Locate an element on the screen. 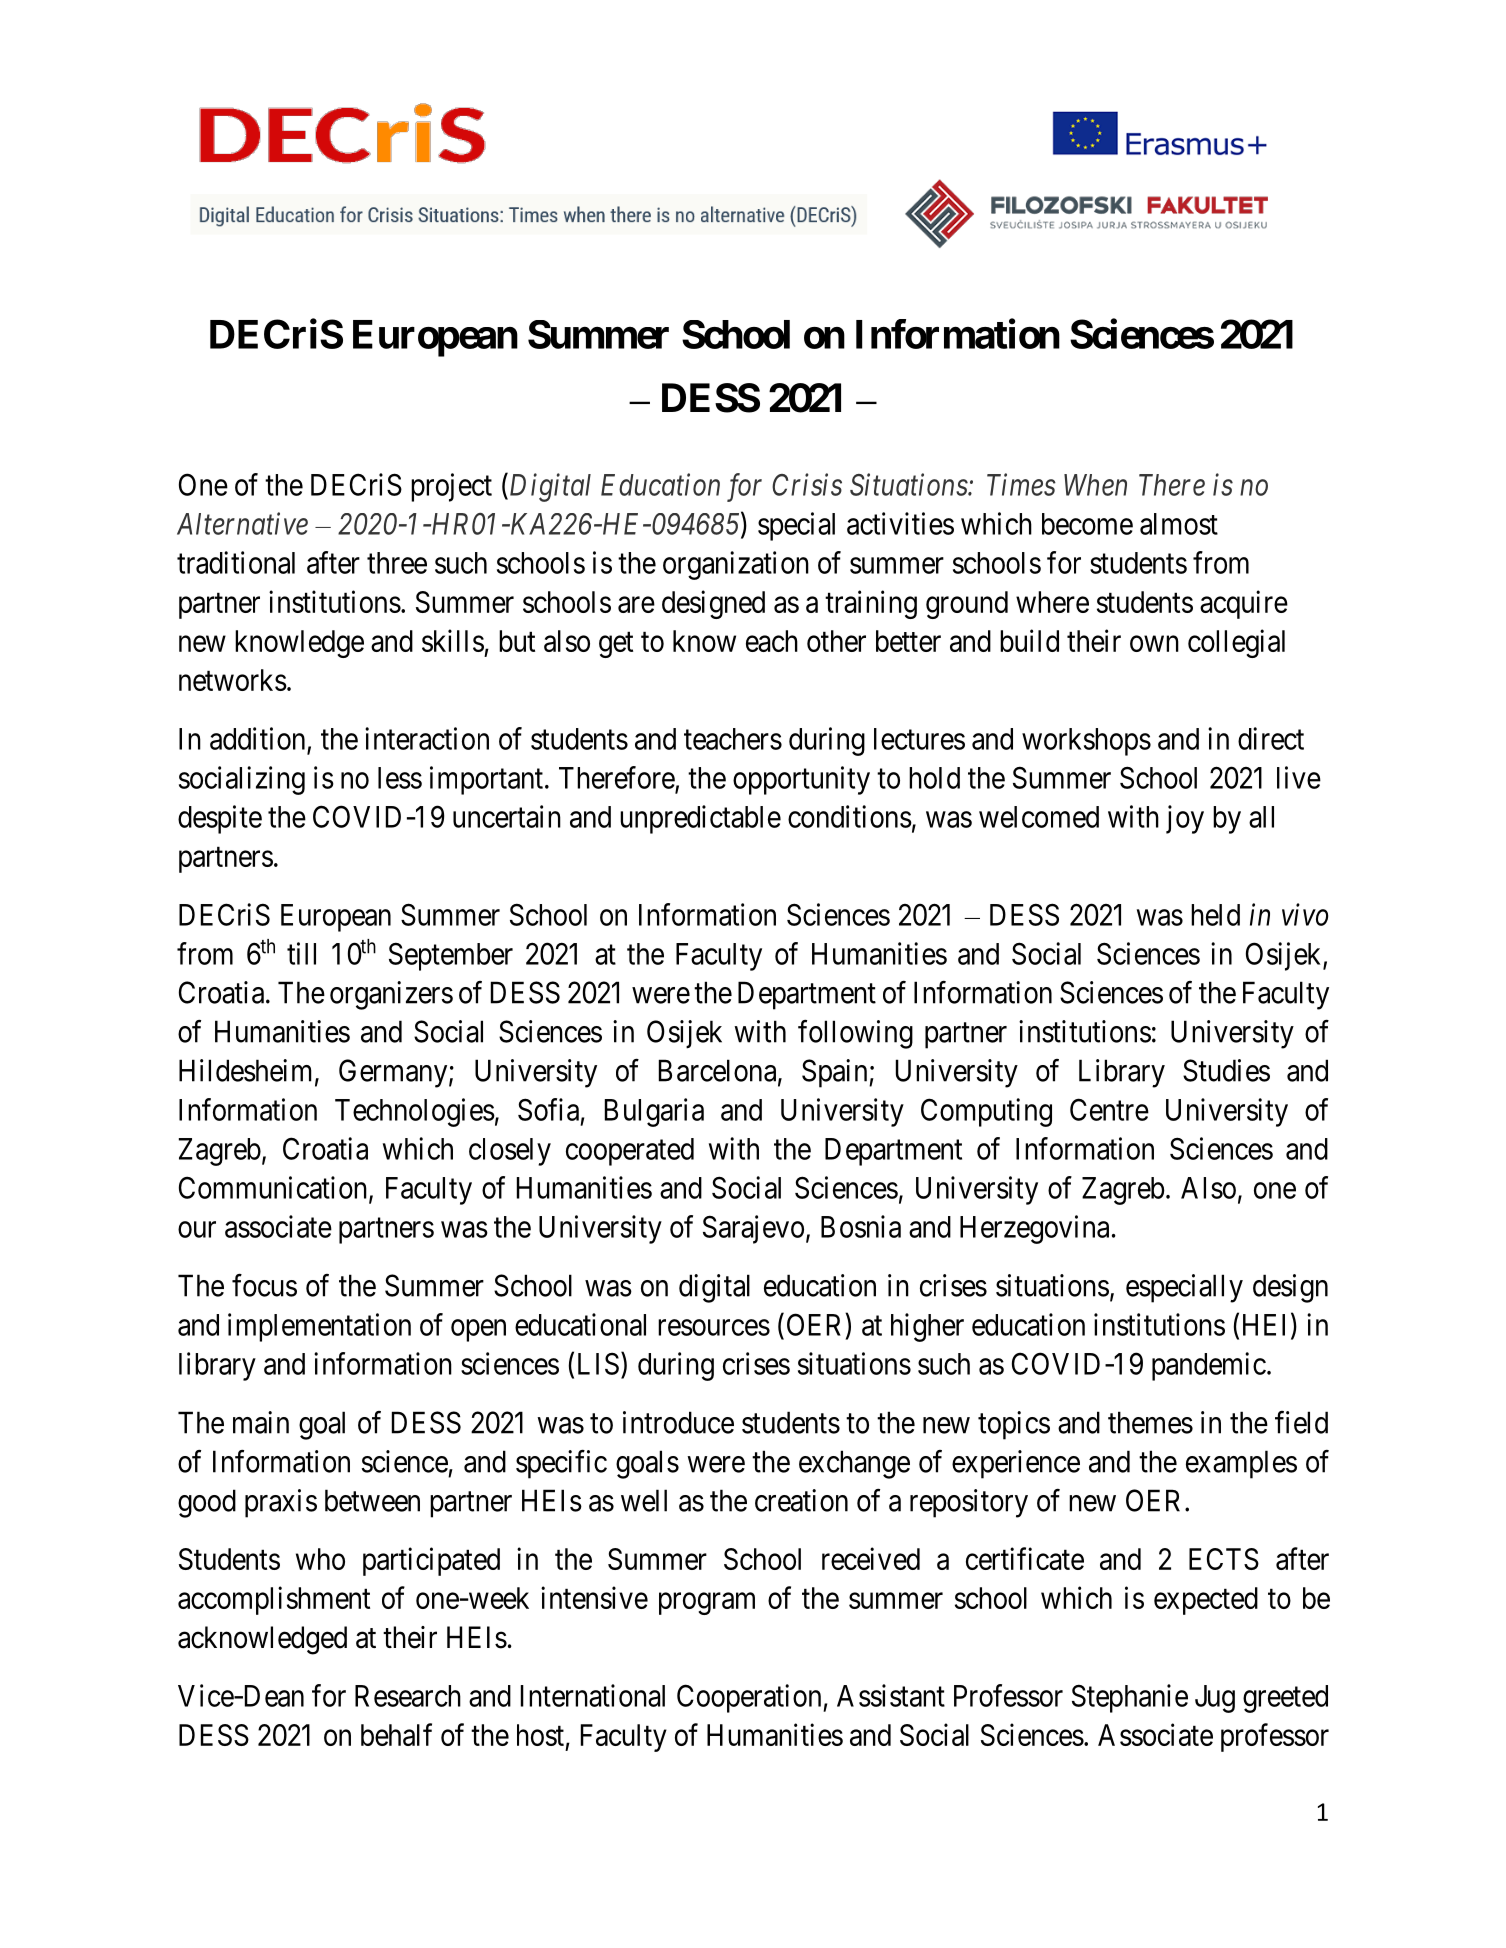  organization is located at coordinates (736, 565).
